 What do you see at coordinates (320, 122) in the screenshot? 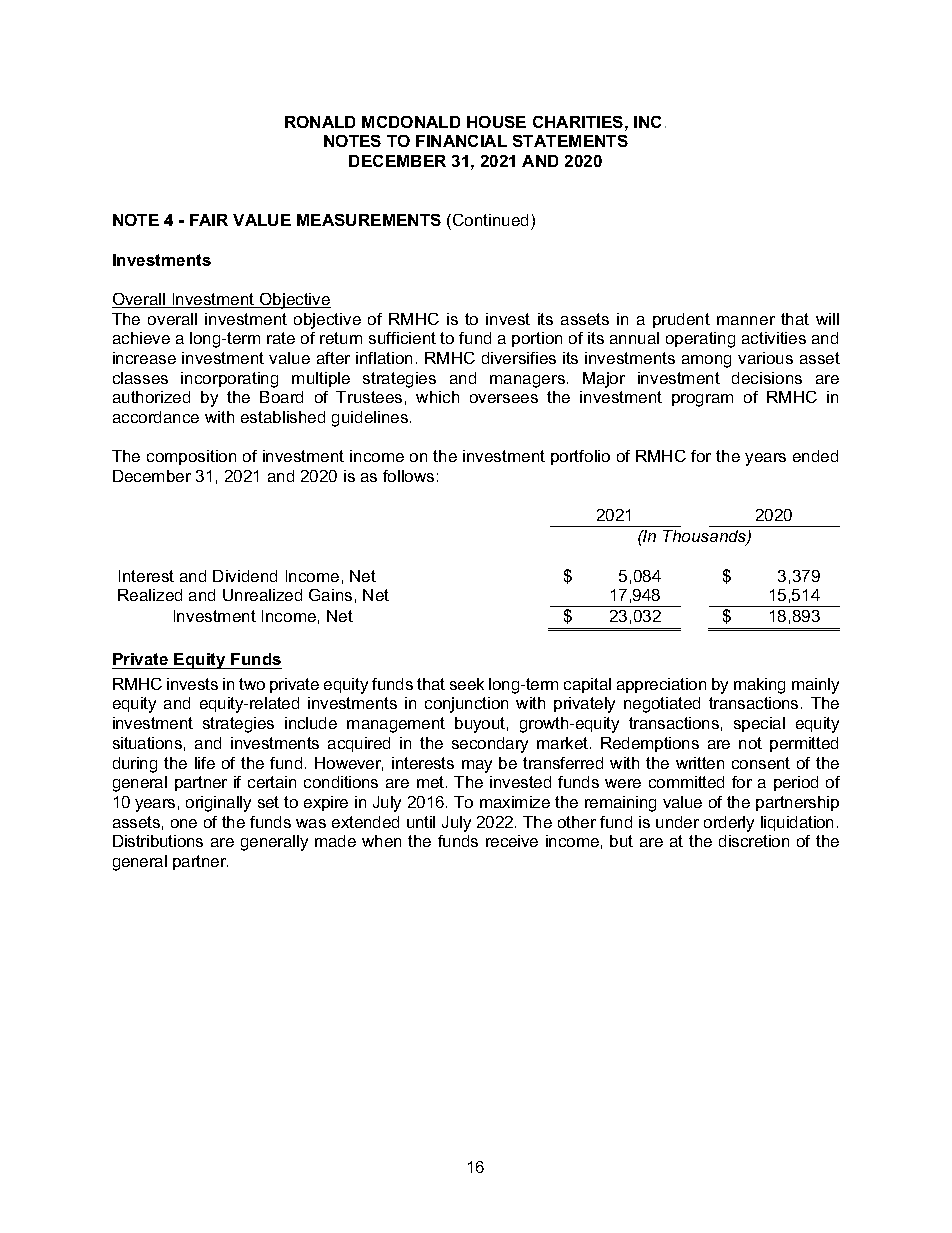
I see `RONALD` at bounding box center [320, 122].
